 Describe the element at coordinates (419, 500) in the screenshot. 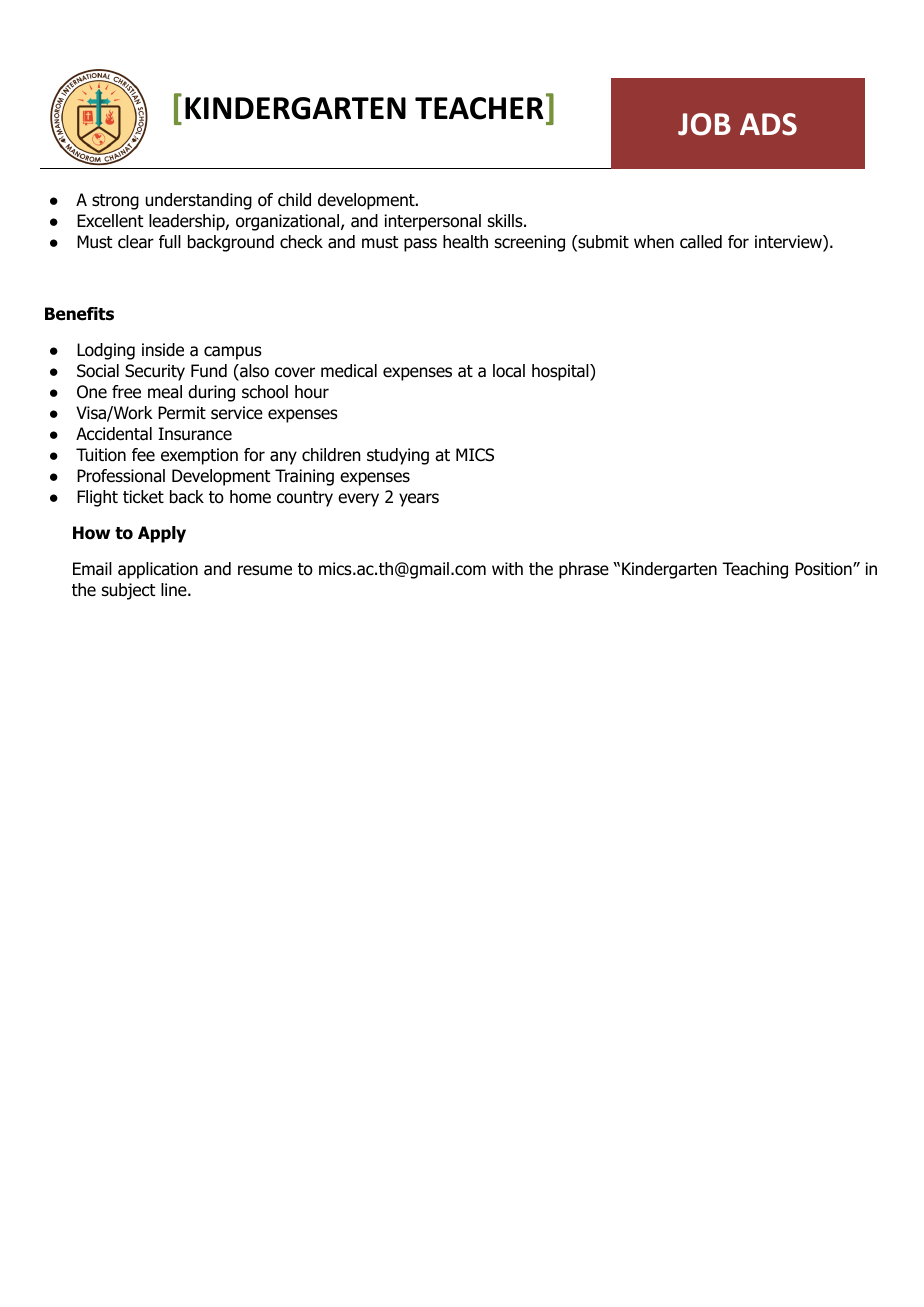

I see `years` at that location.
